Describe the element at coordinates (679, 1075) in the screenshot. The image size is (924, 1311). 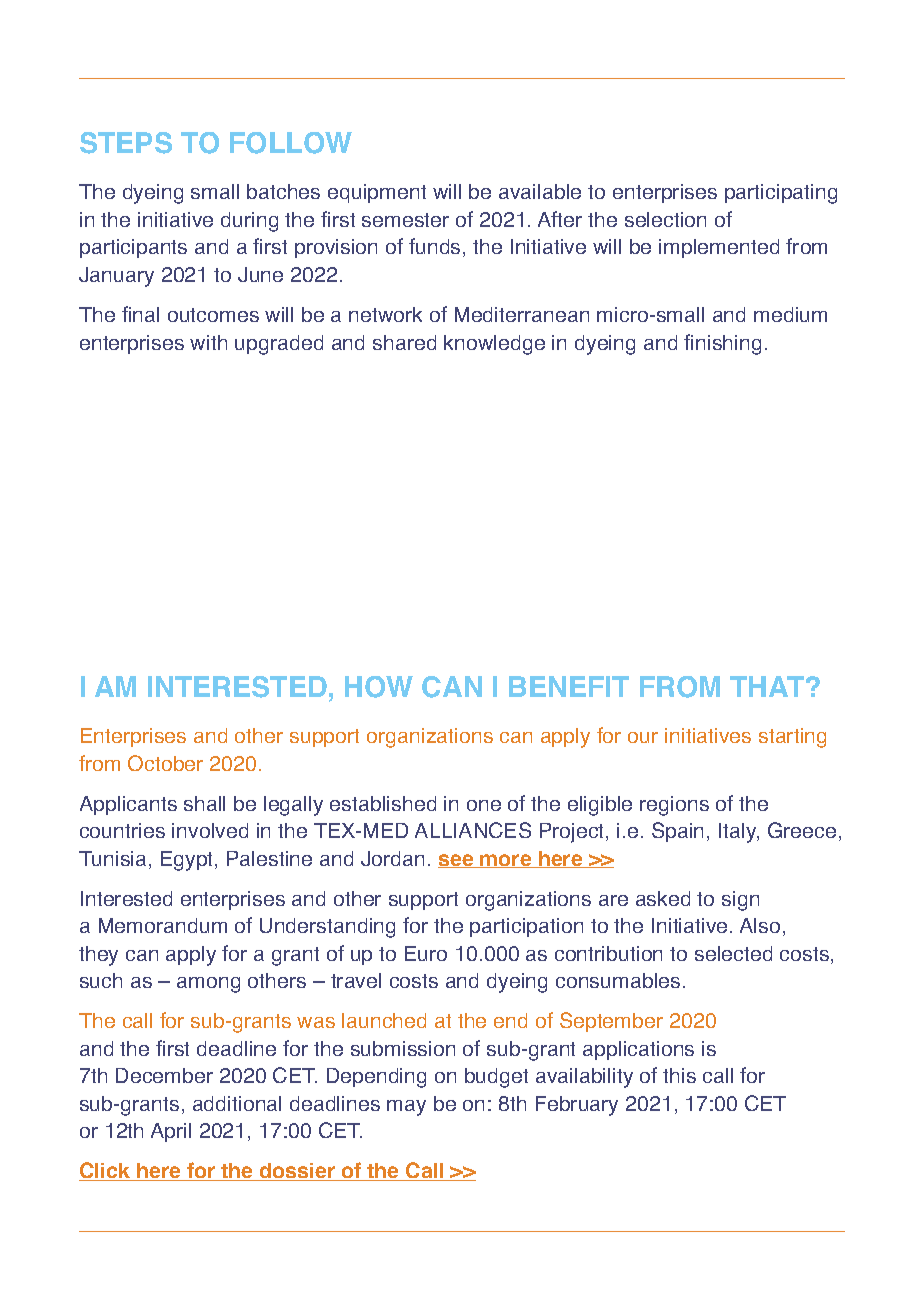
I see `this` at that location.
